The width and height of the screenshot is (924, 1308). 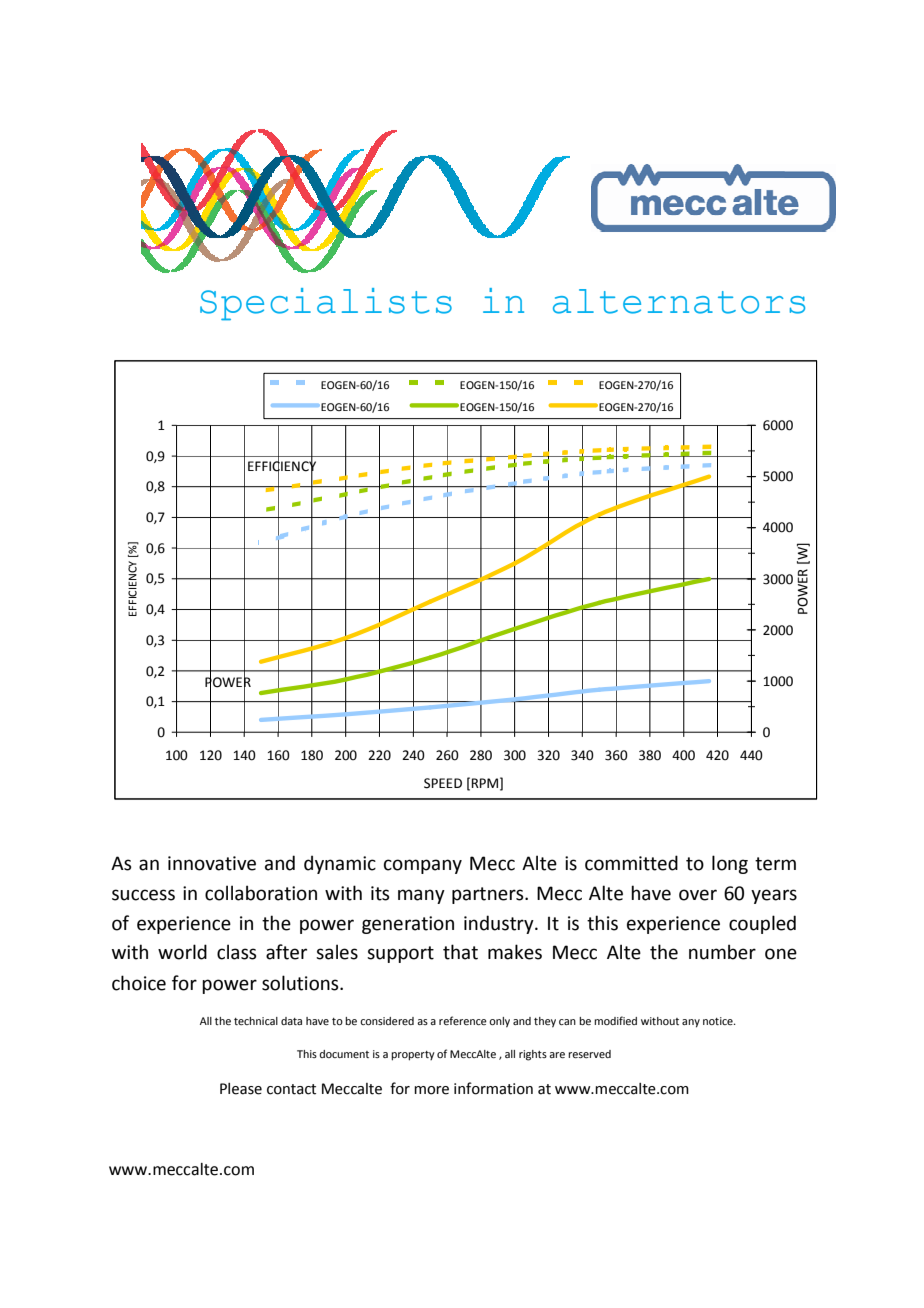 What do you see at coordinates (730, 864) in the screenshot?
I see `long` at bounding box center [730, 864].
